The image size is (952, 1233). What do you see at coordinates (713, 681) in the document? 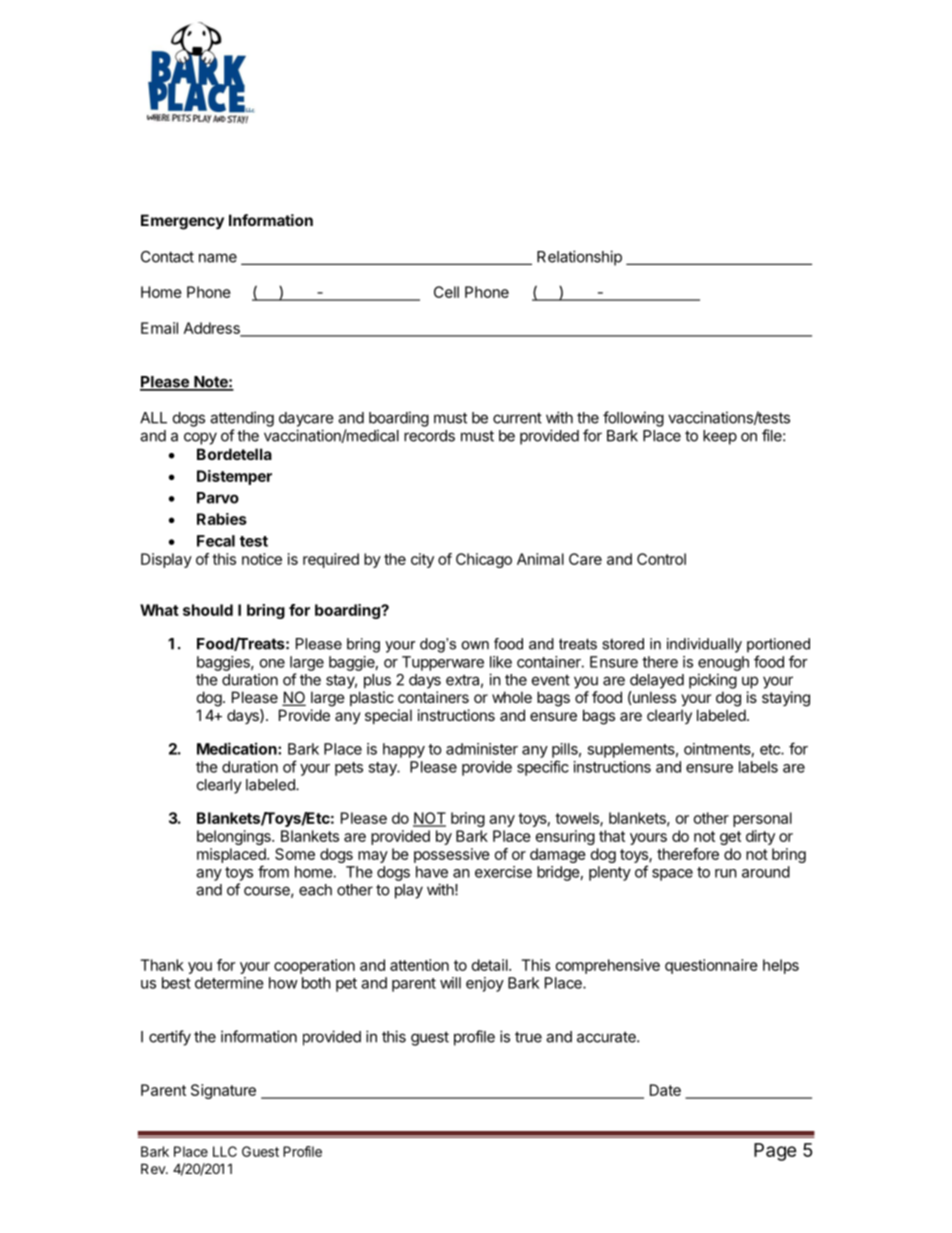
I see `picking` at bounding box center [713, 681].
